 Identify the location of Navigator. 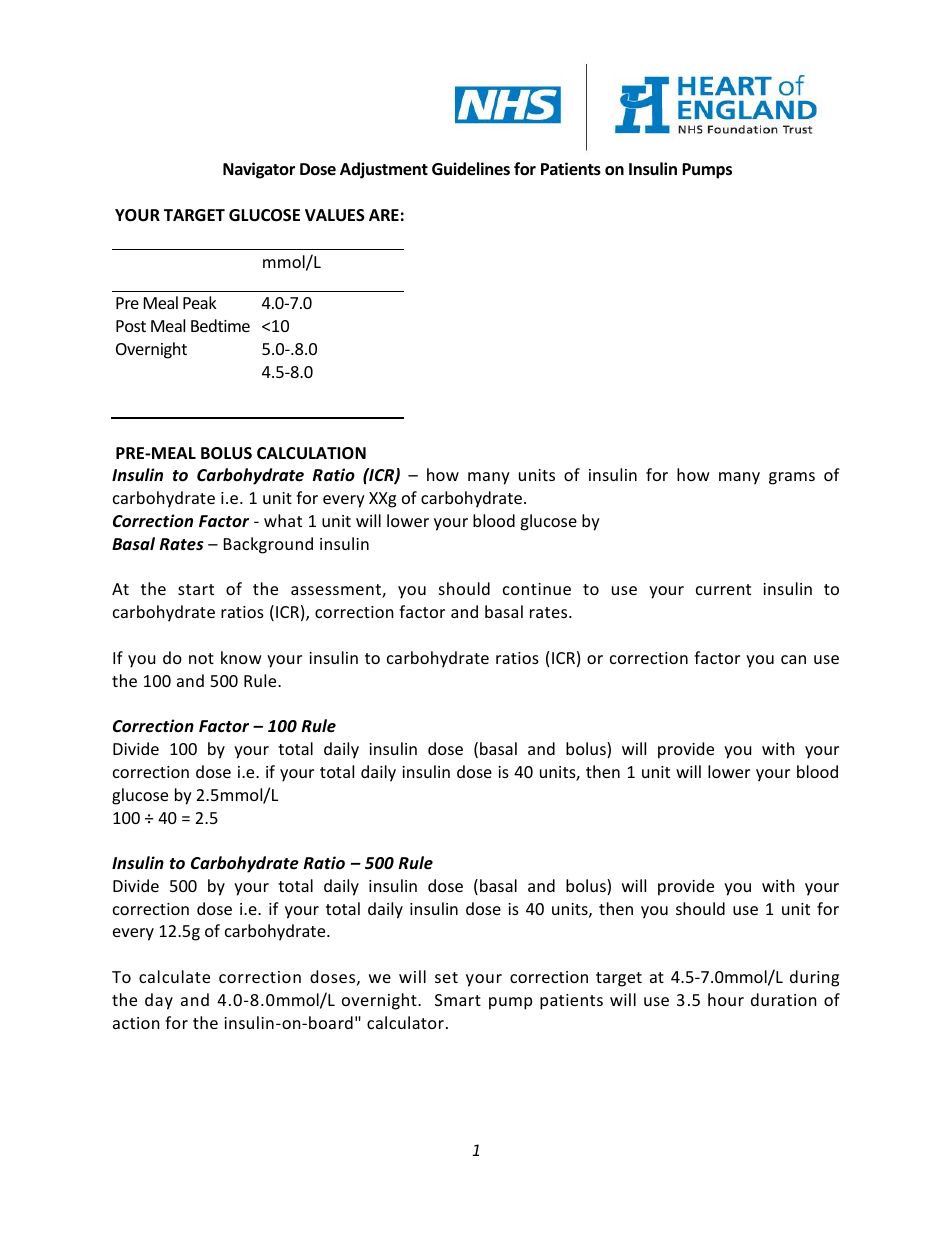
(259, 170).
